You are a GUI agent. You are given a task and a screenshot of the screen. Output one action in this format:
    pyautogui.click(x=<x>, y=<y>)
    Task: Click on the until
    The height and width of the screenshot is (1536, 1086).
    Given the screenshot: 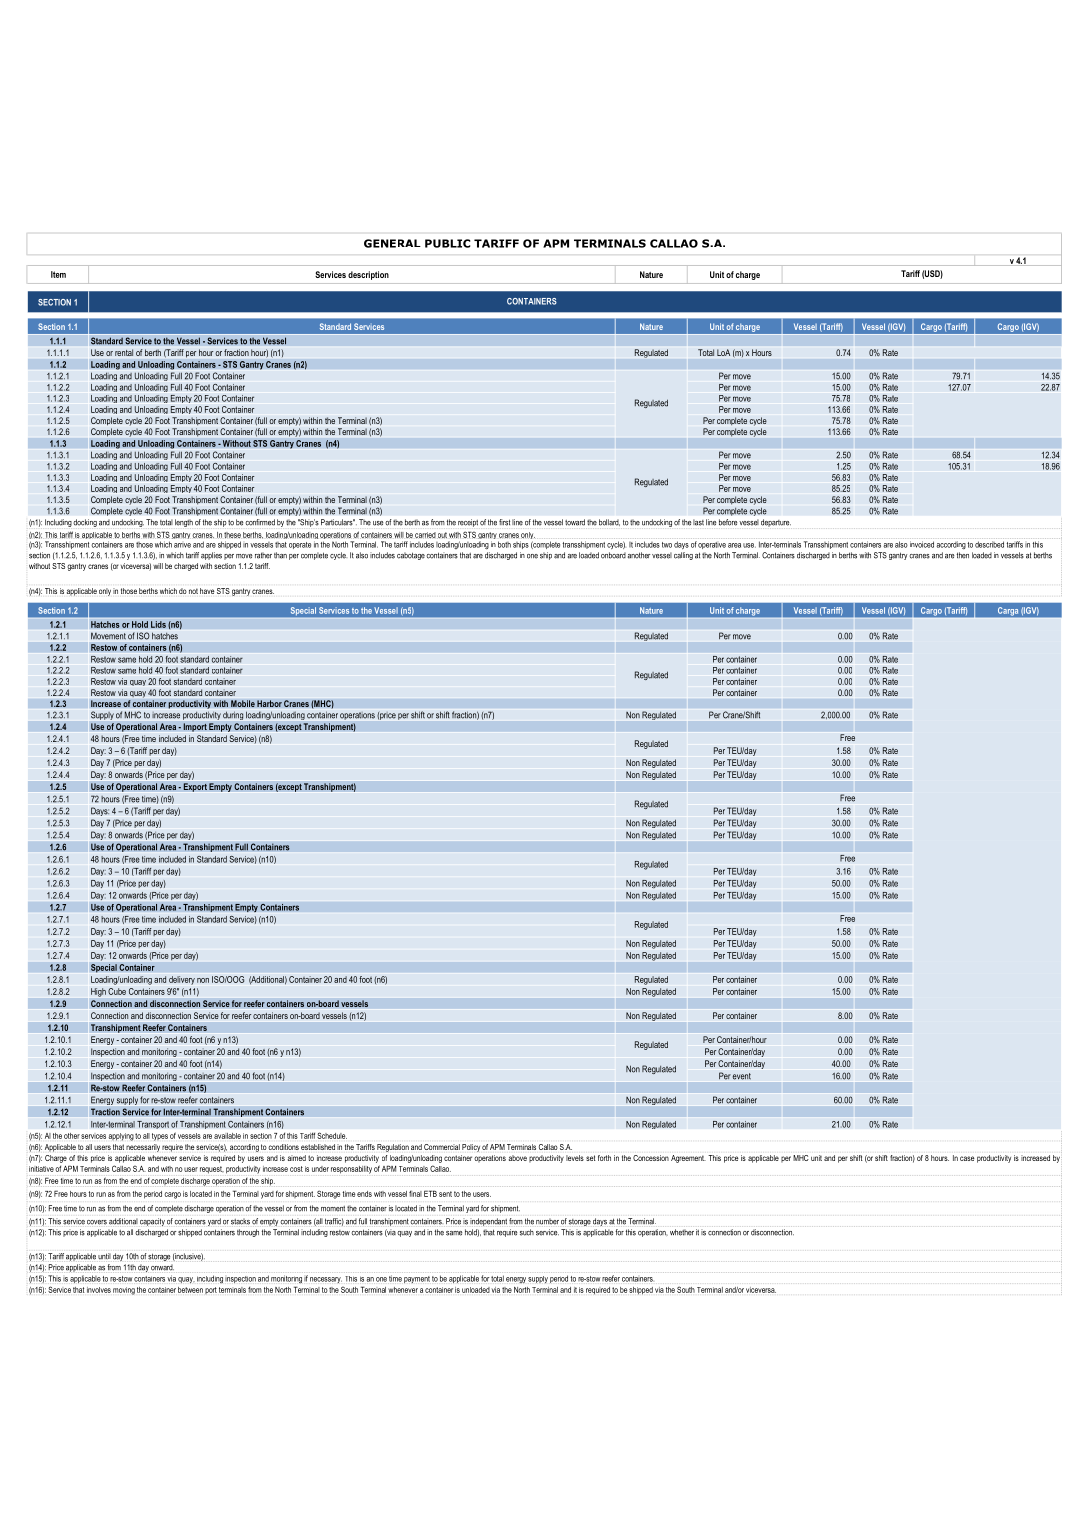 What is the action you would take?
    pyautogui.click(x=104, y=1256)
